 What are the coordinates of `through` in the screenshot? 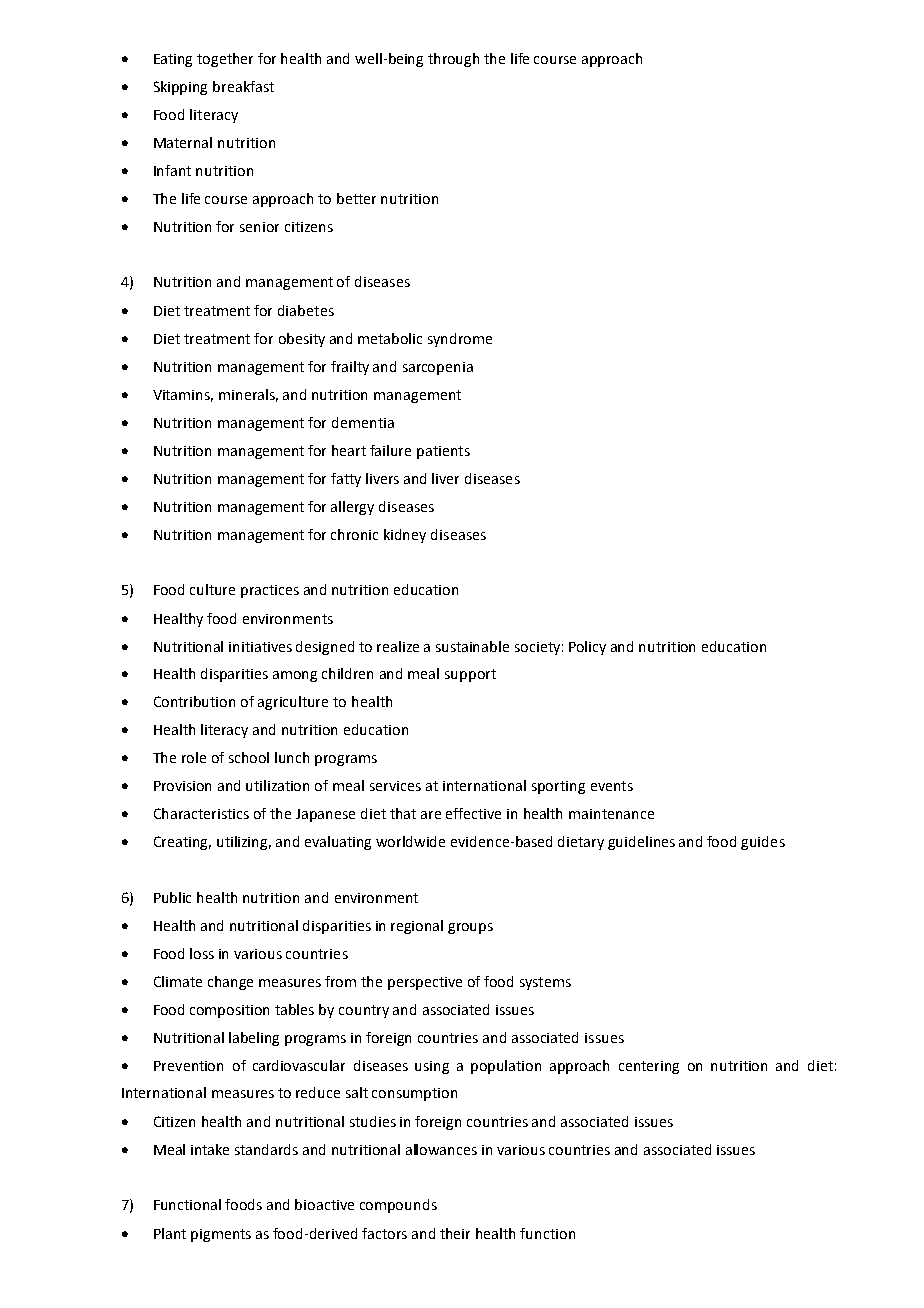 It's located at (453, 60).
